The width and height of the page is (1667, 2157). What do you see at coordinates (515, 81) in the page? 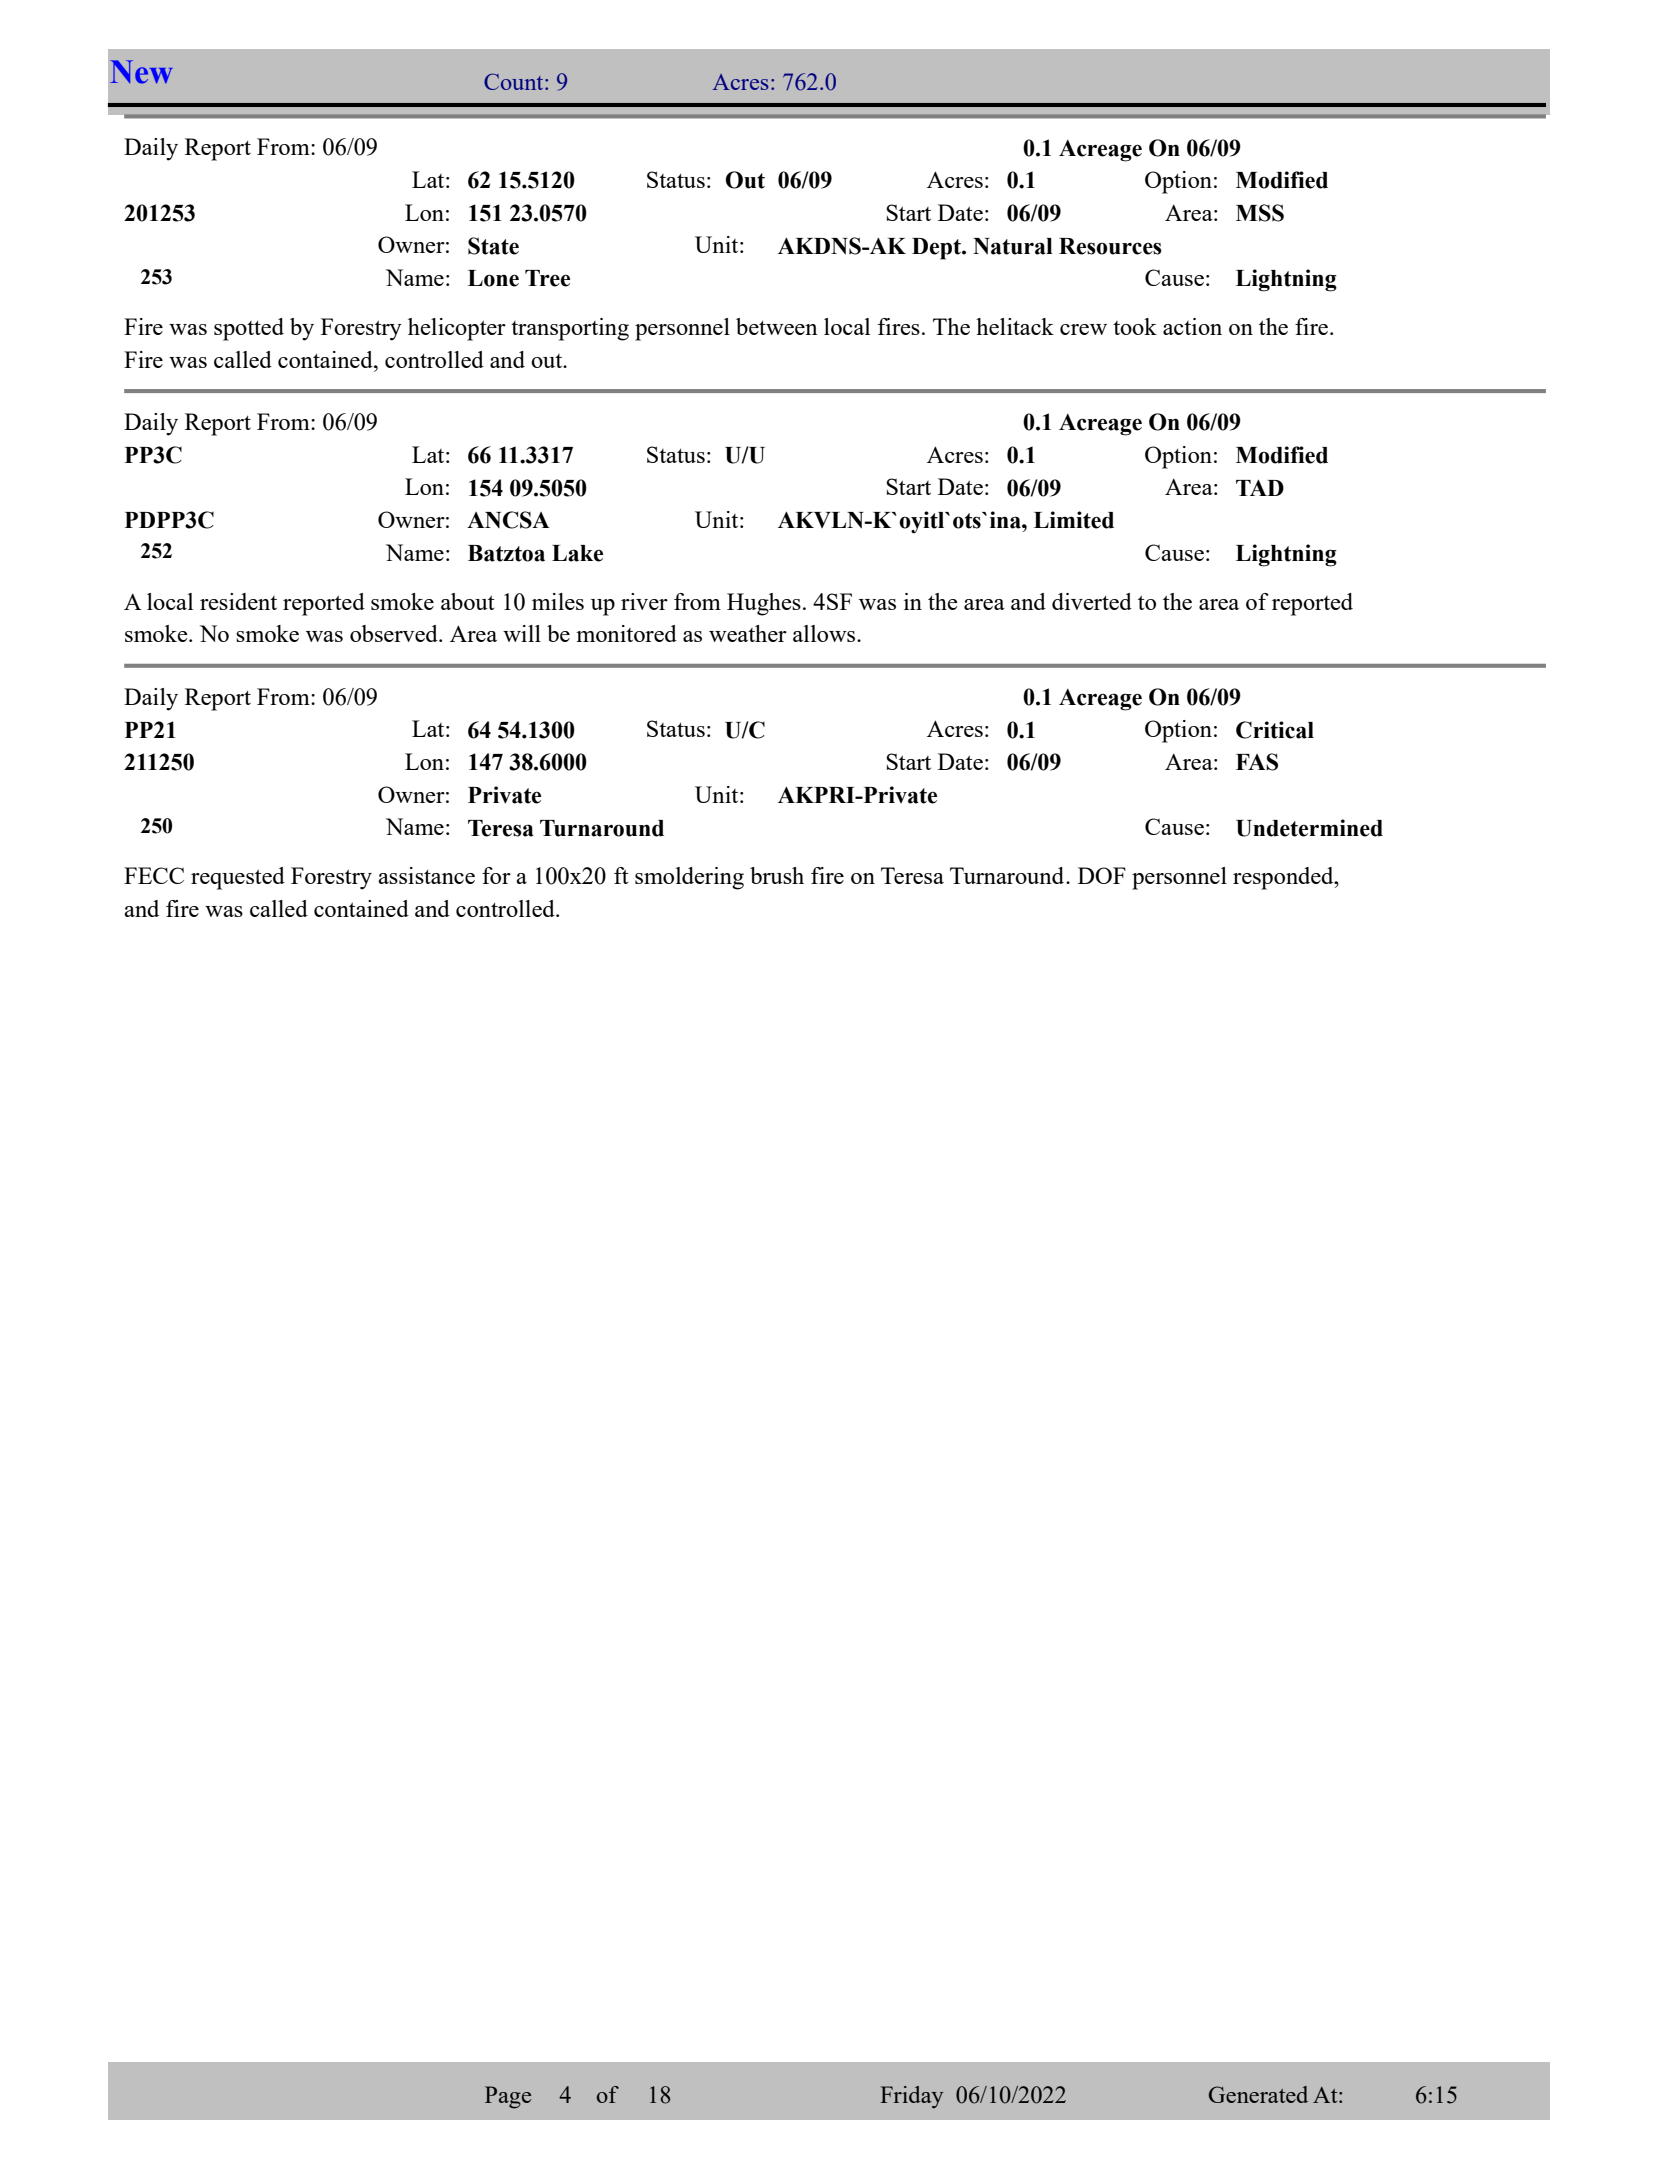
I see `Count` at bounding box center [515, 81].
